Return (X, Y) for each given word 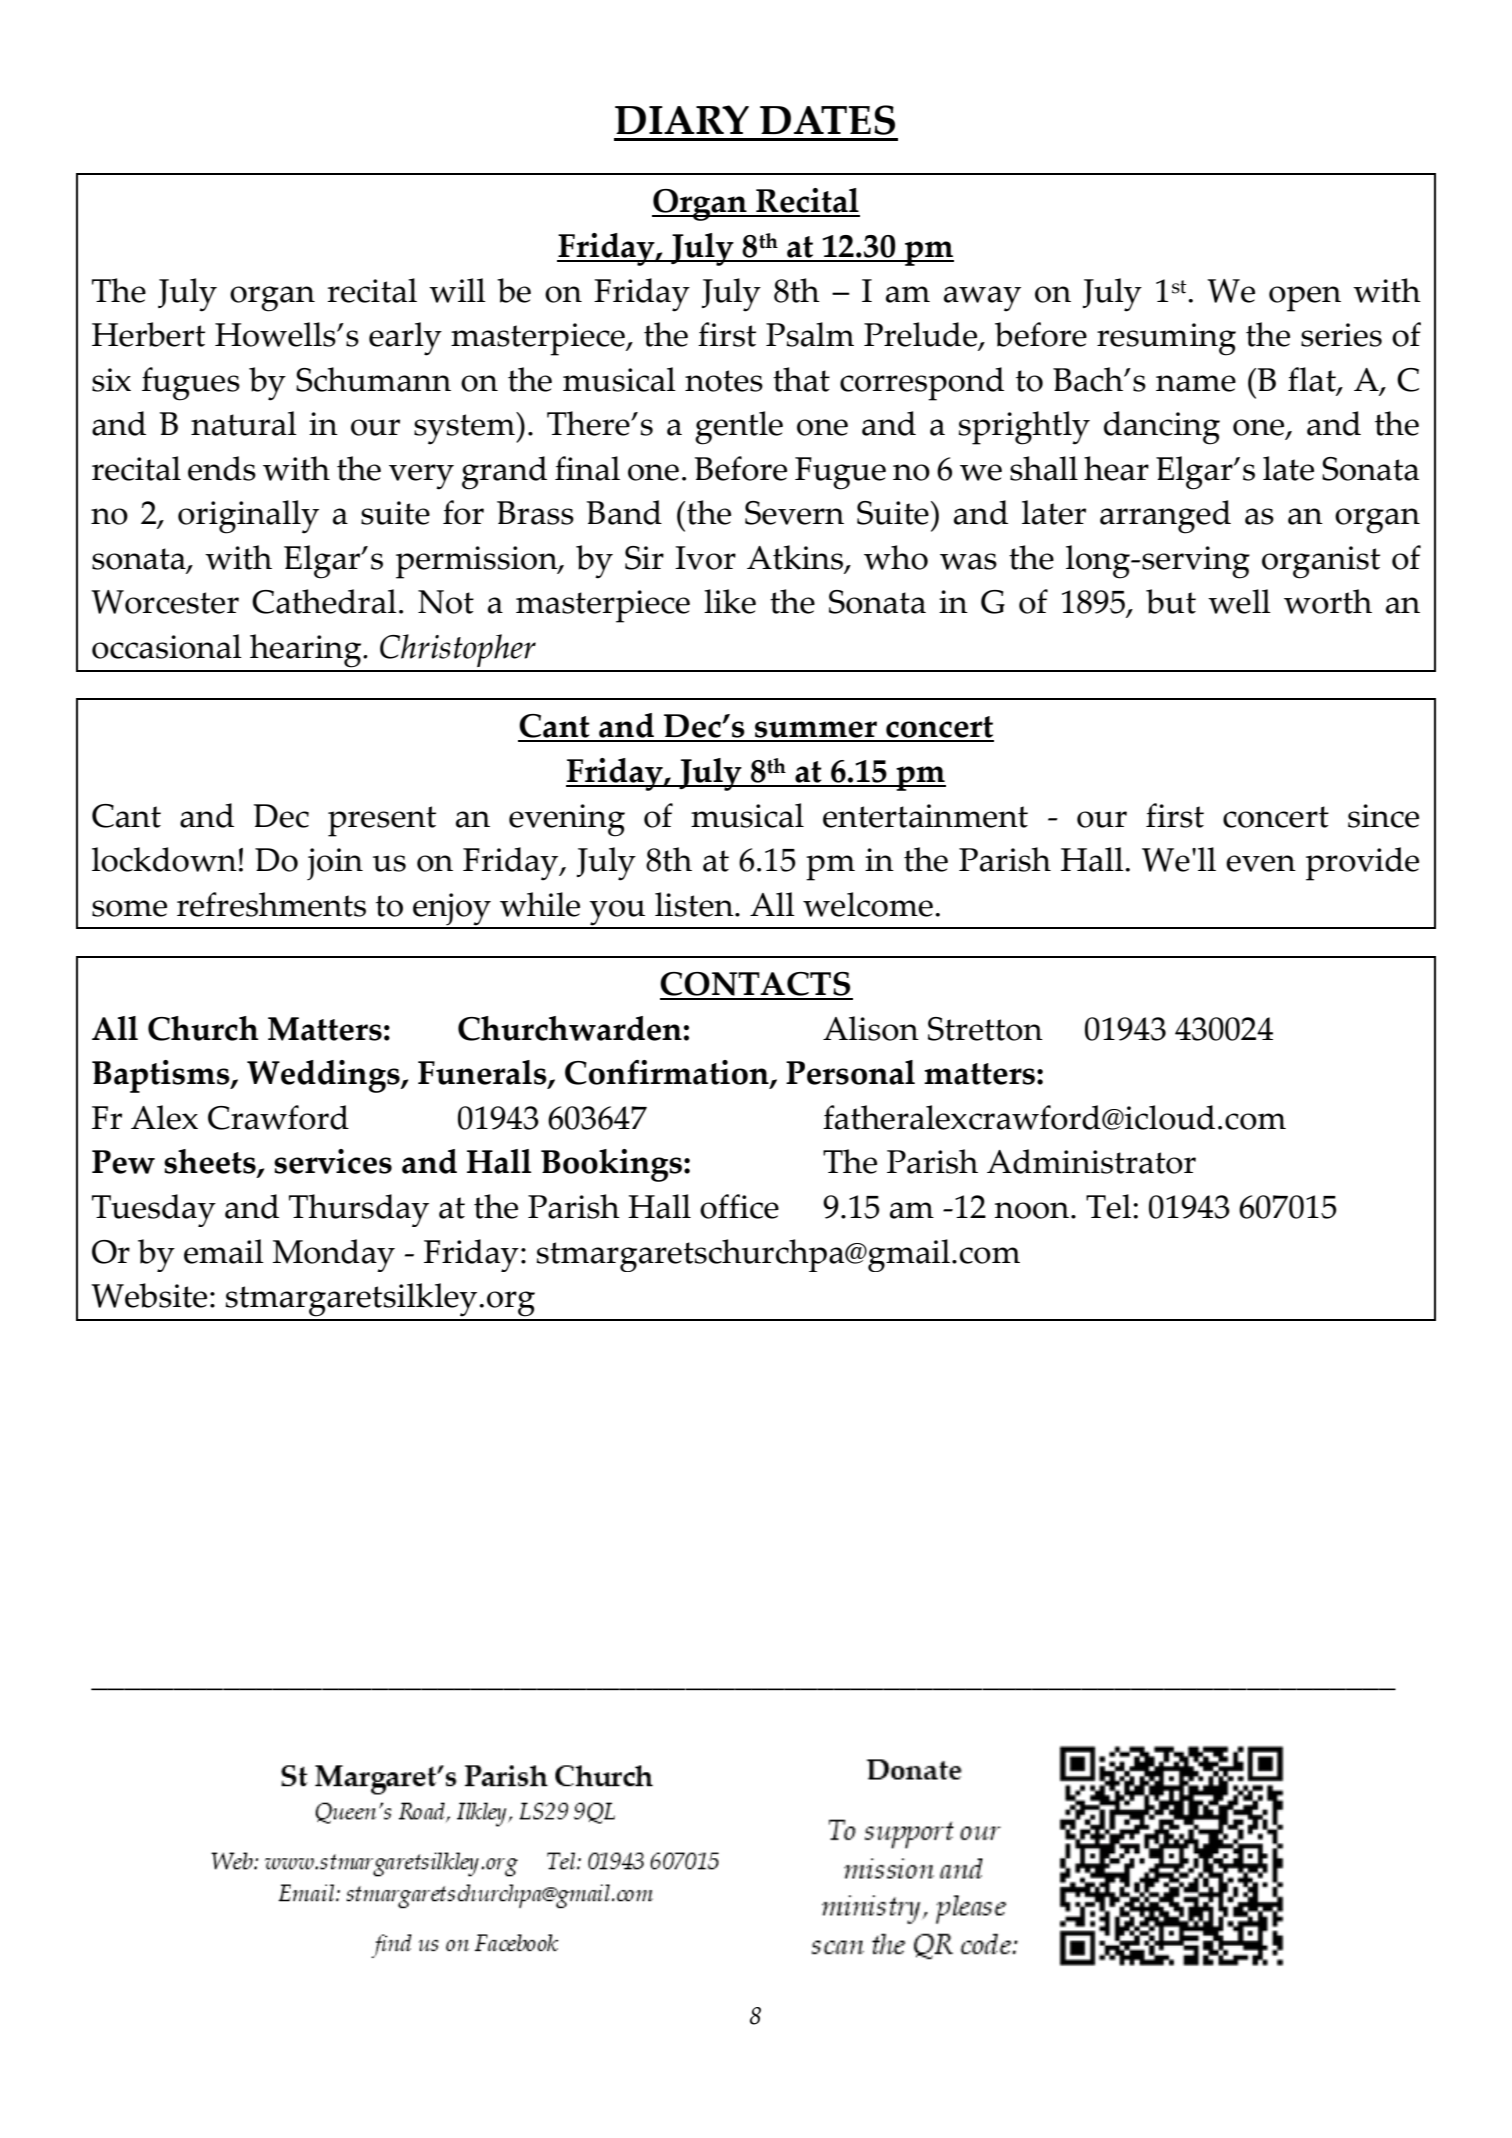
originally (248, 517)
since (1383, 816)
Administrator (1091, 1161)
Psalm (810, 334)
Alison (871, 1028)
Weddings (324, 1076)
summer (816, 731)
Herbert (148, 334)
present (382, 821)
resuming (1166, 339)
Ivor (705, 558)
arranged (1165, 517)
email (224, 1251)
